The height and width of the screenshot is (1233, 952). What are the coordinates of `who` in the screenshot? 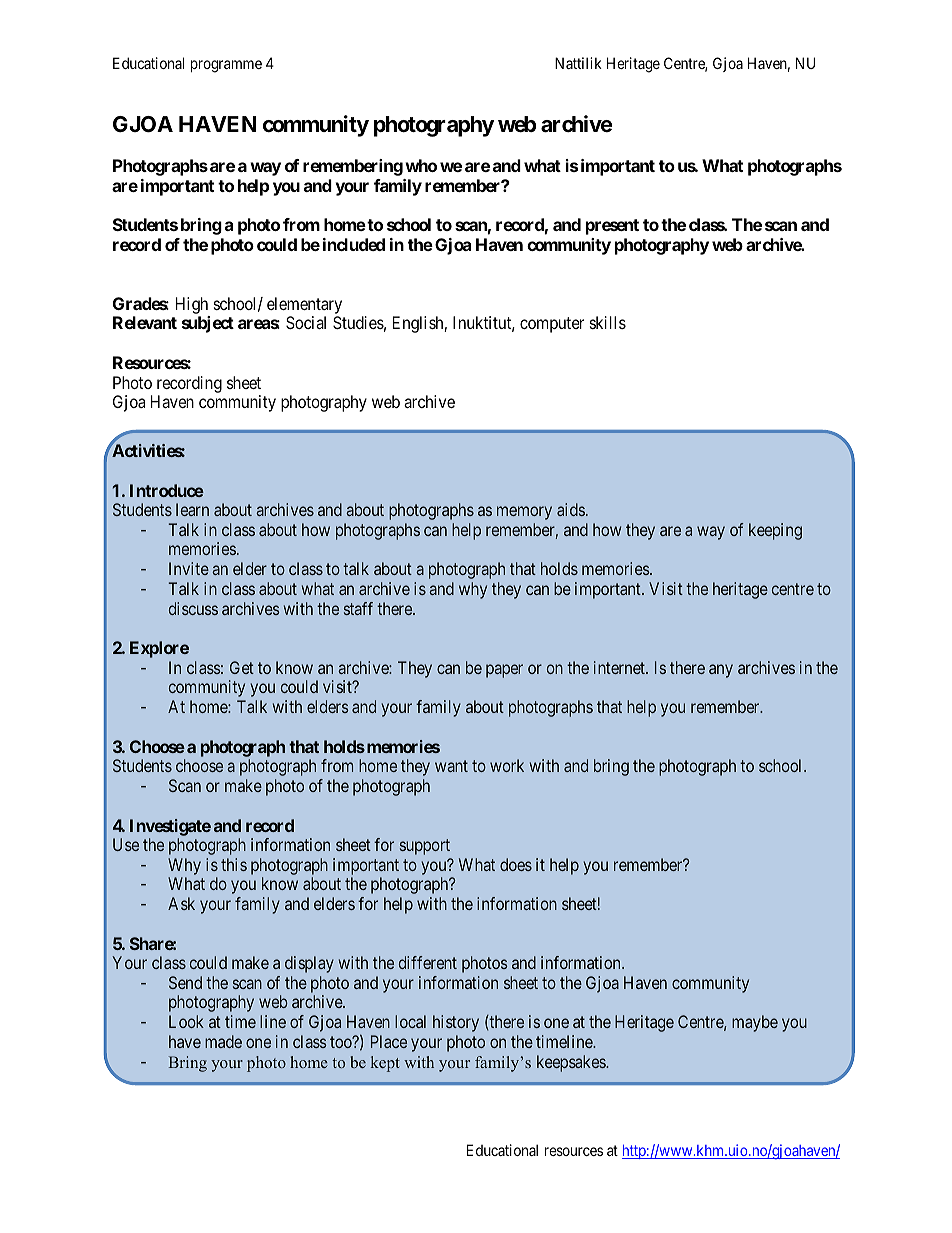 It's located at (421, 165).
